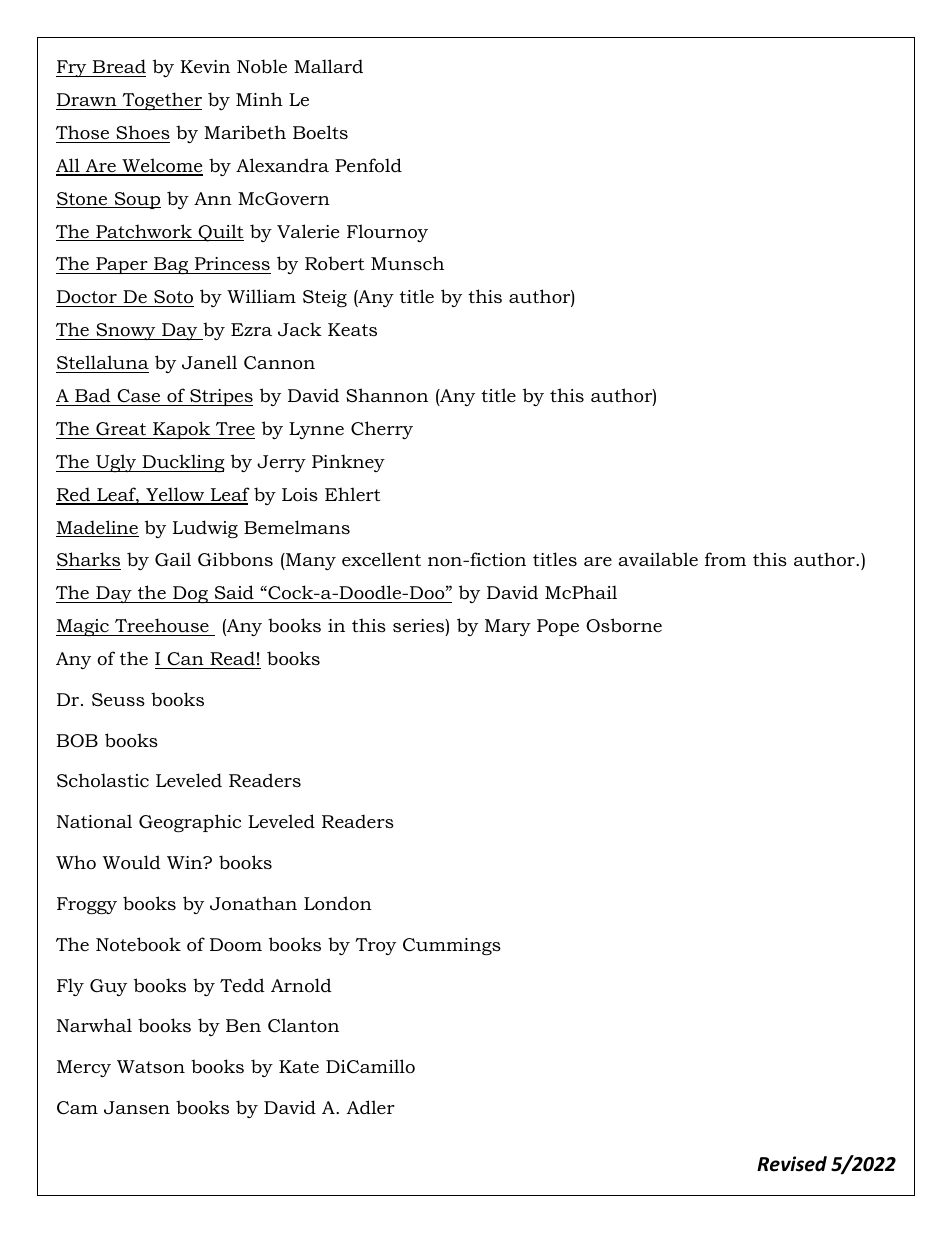 The image size is (952, 1233). I want to click on from, so click(725, 559).
